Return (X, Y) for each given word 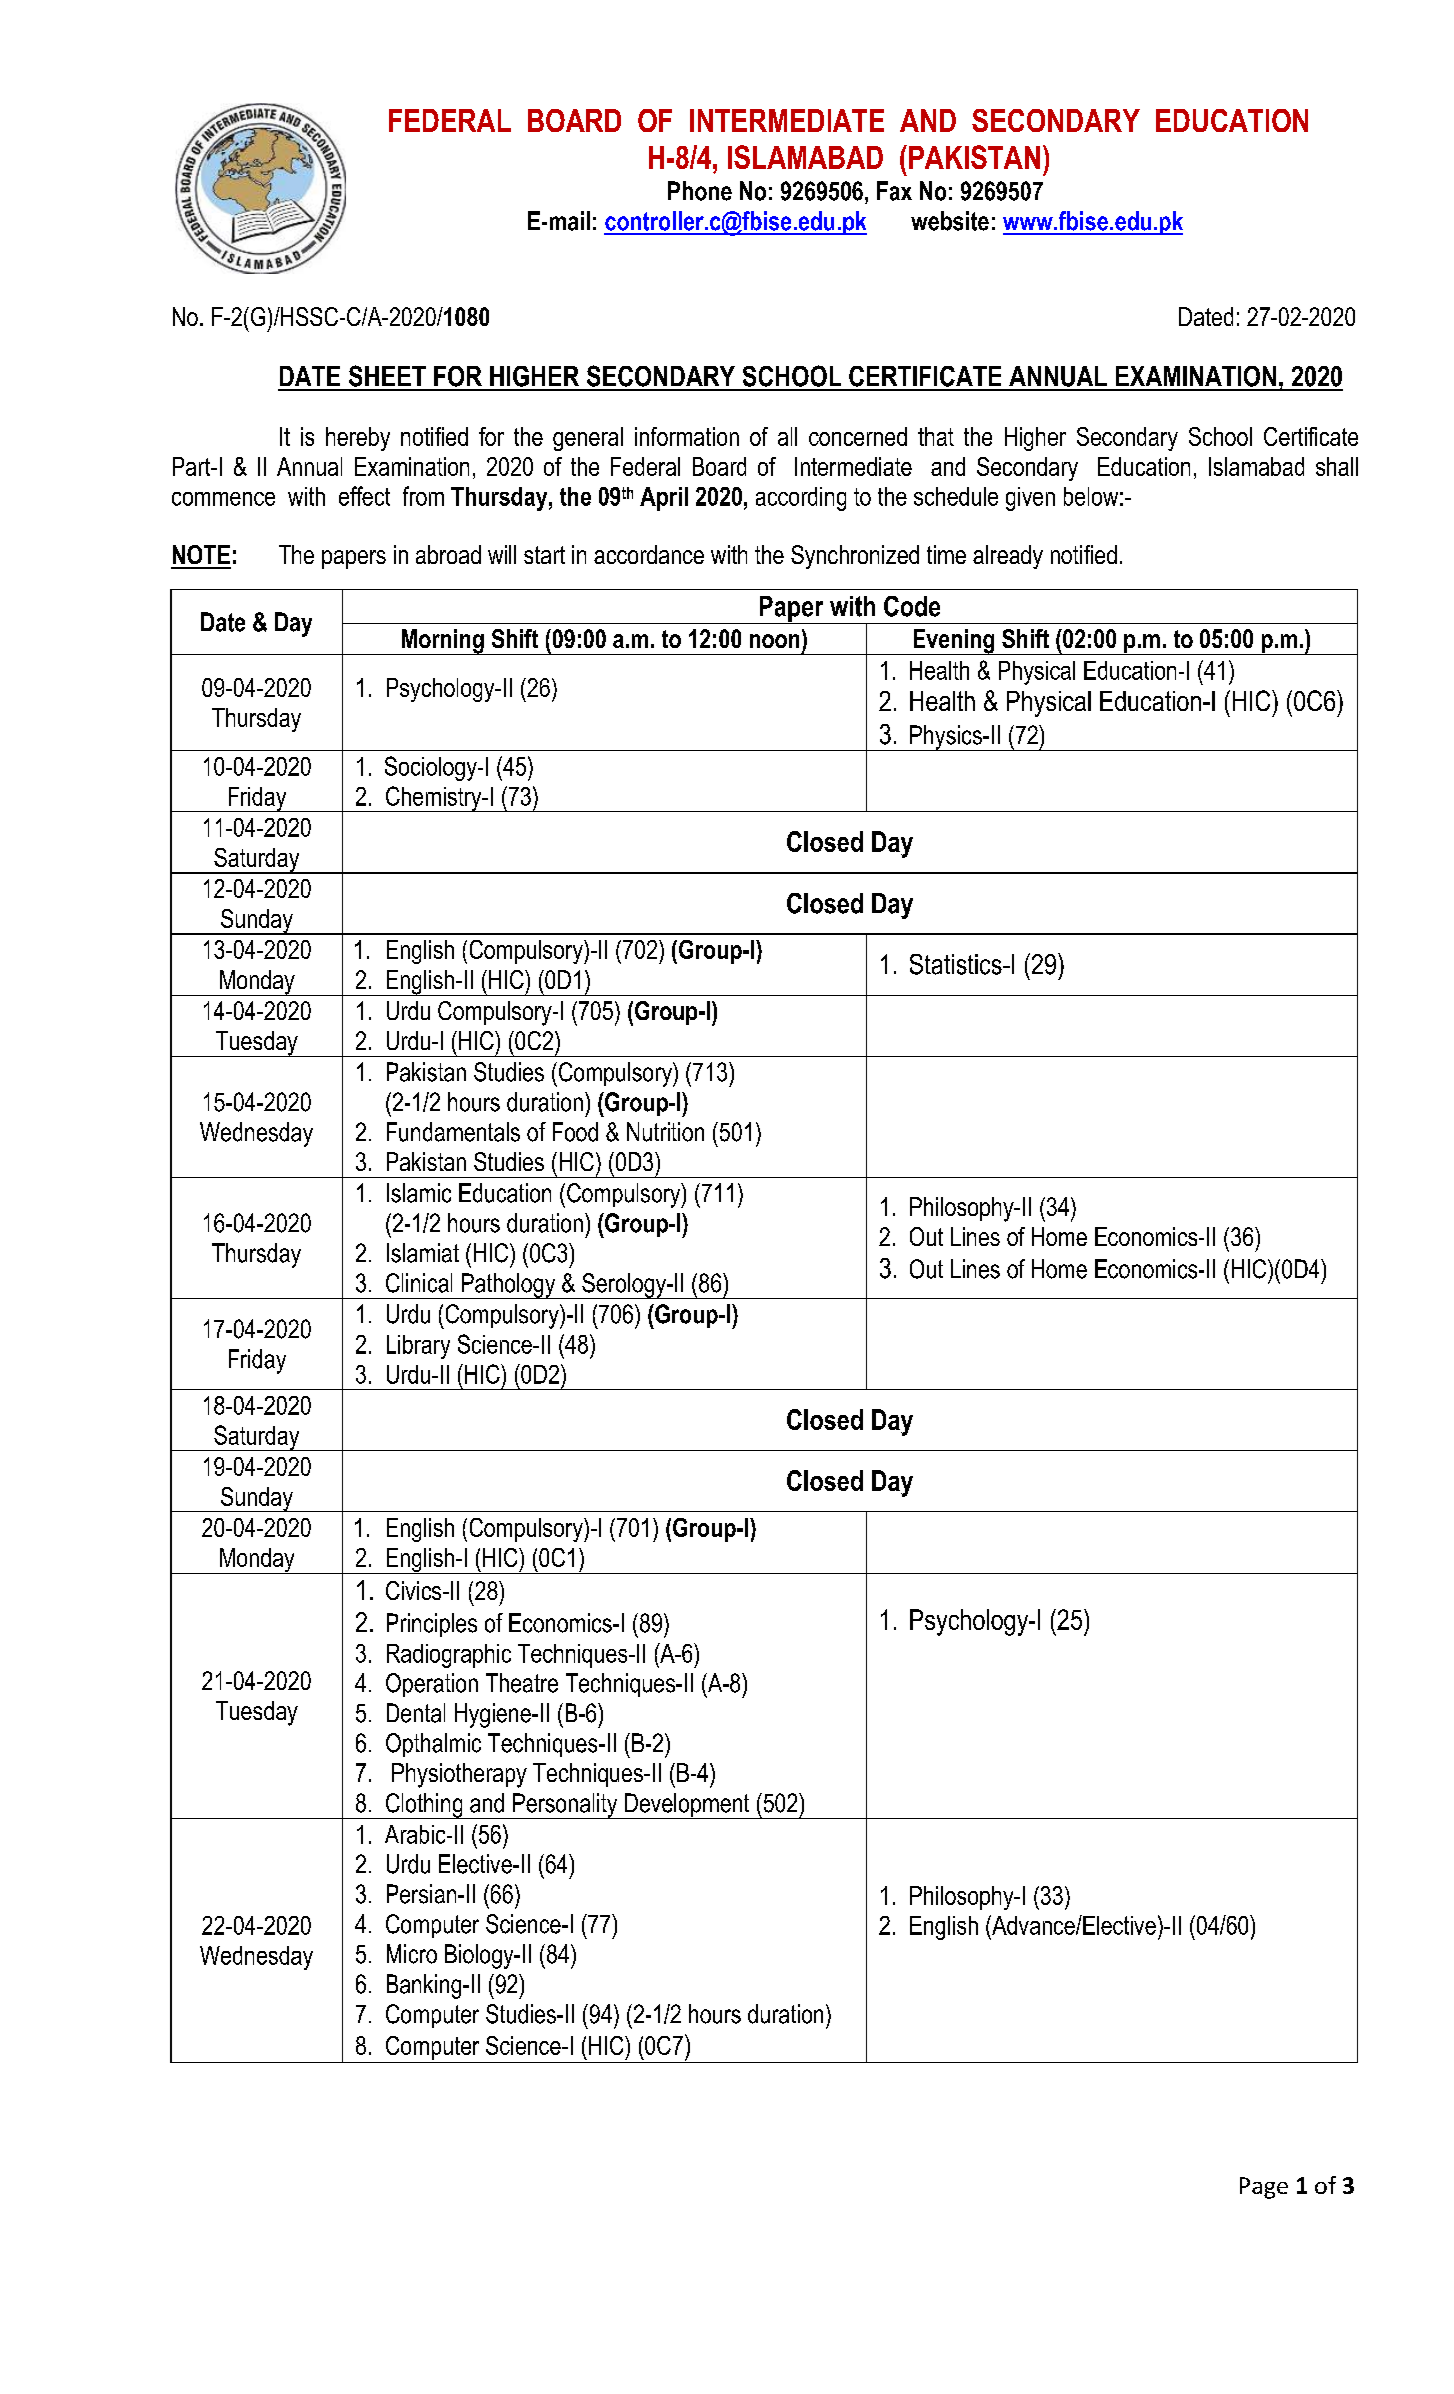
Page (1264, 2188)
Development (687, 1806)
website (950, 221)
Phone (700, 191)
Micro (412, 1954)
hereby (358, 439)
